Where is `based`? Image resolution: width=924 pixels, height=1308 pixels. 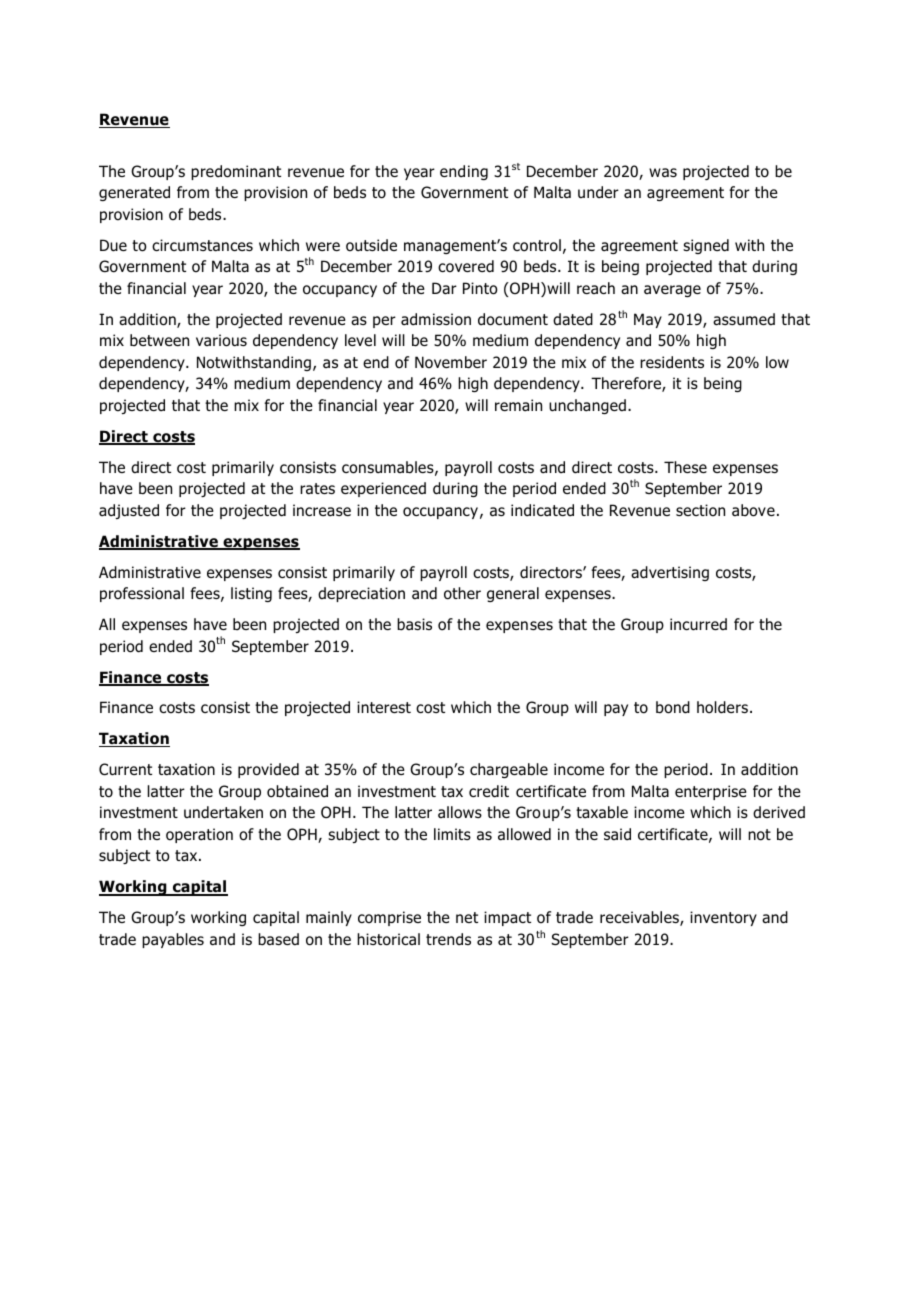 based is located at coordinates (278, 939).
